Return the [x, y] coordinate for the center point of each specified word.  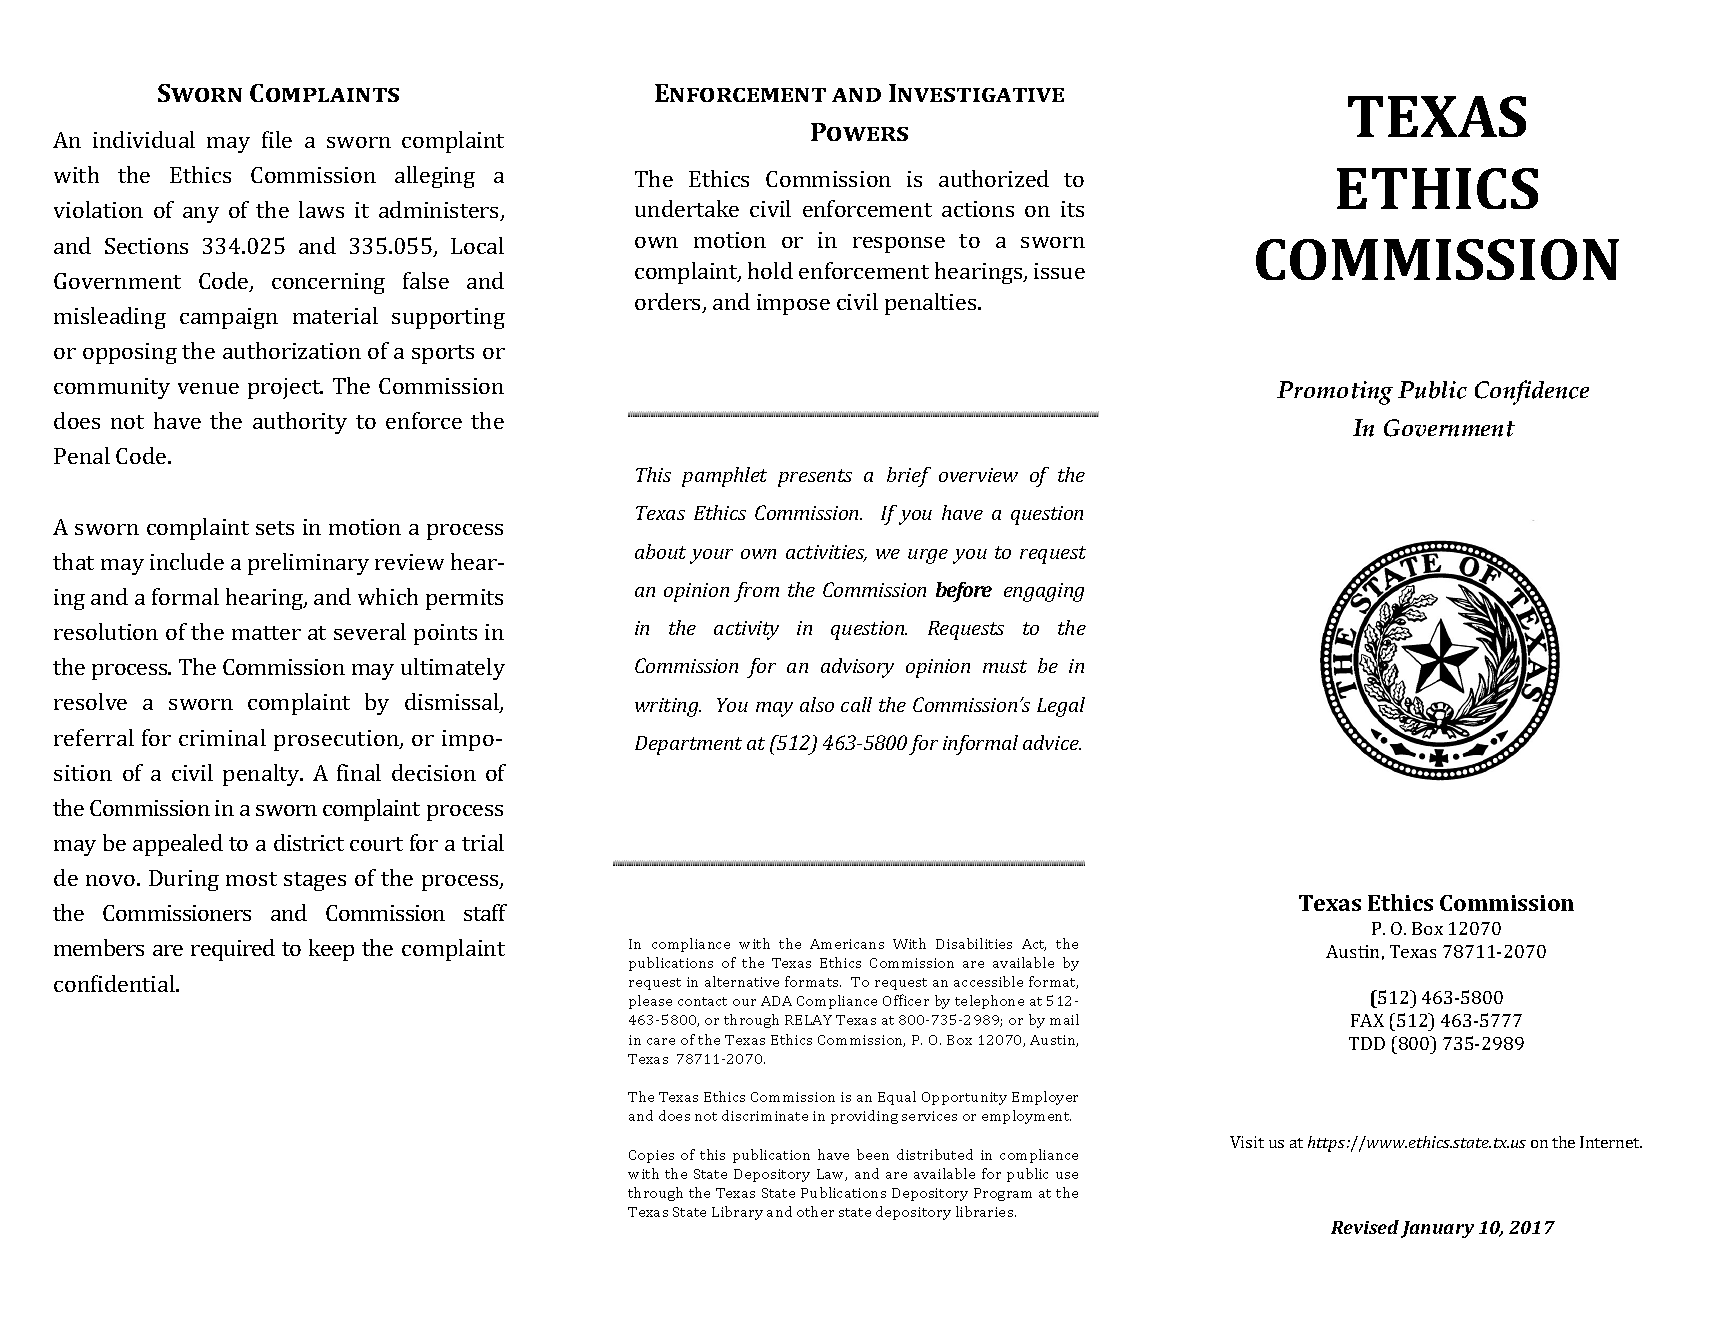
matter [266, 633]
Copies [651, 1156]
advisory [857, 668]
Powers [859, 132]
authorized [994, 178]
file [277, 139]
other [815, 1211]
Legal [1061, 707]
